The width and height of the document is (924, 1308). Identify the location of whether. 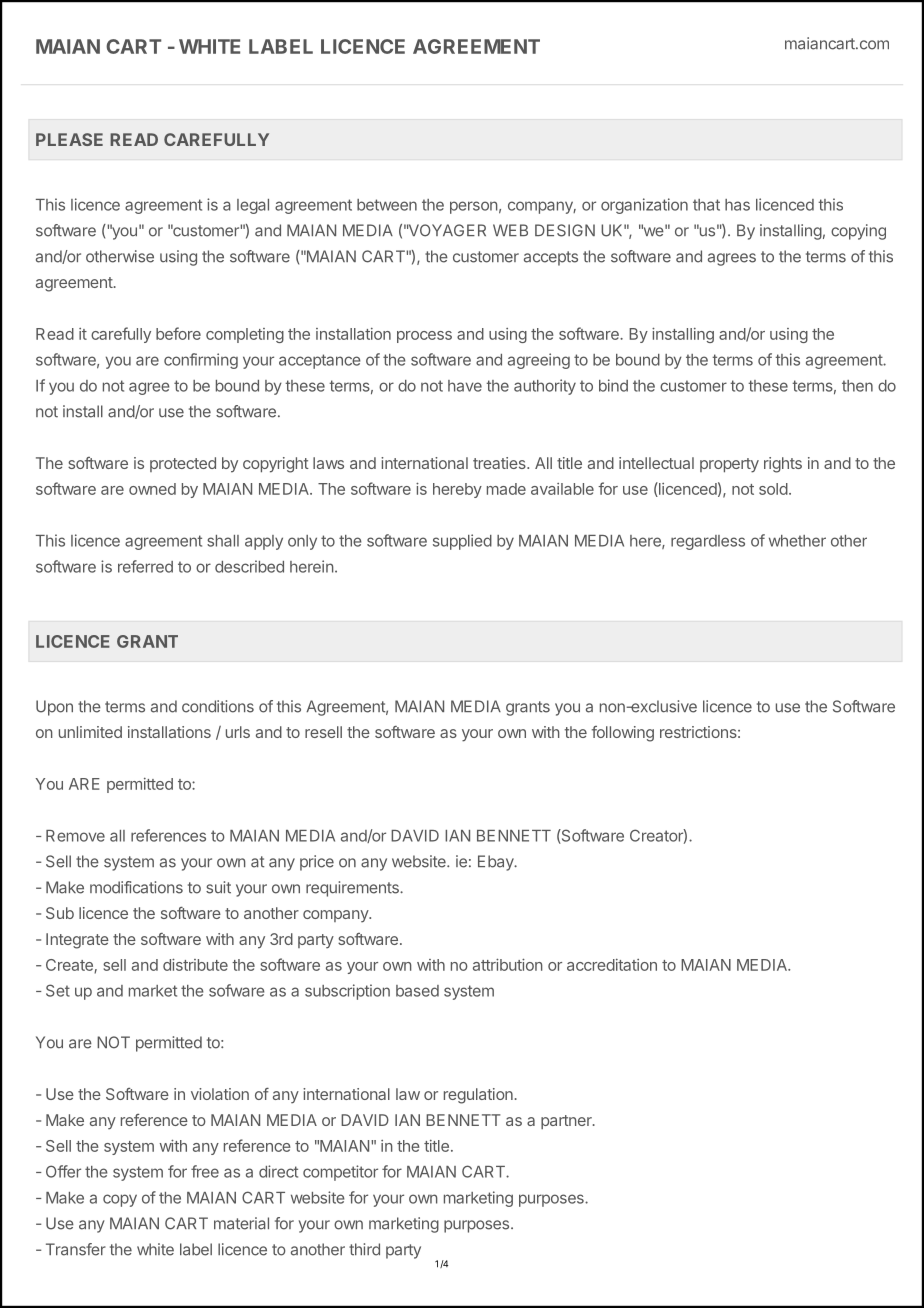
(797, 541).
